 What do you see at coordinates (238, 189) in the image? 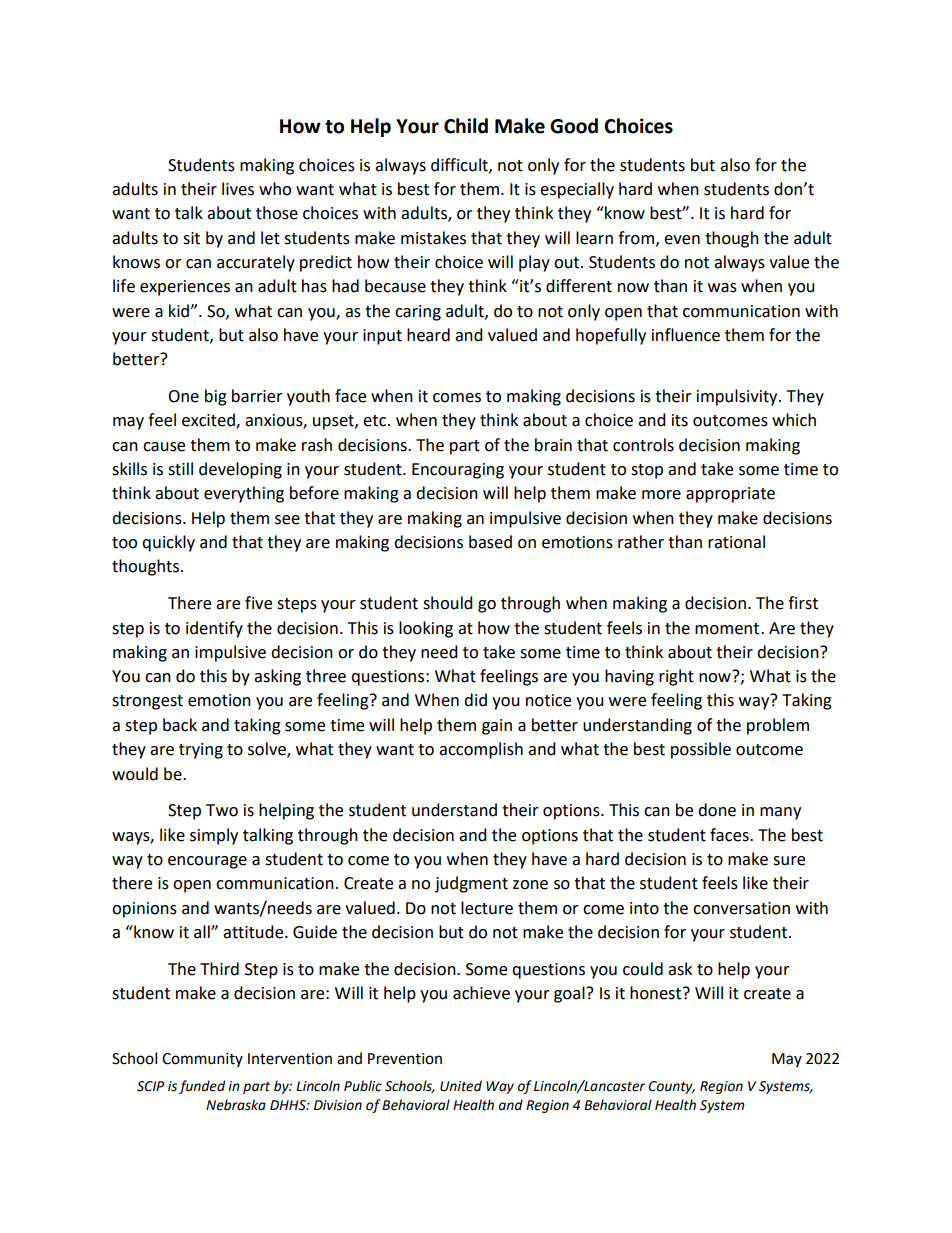
I see `lives` at bounding box center [238, 189].
